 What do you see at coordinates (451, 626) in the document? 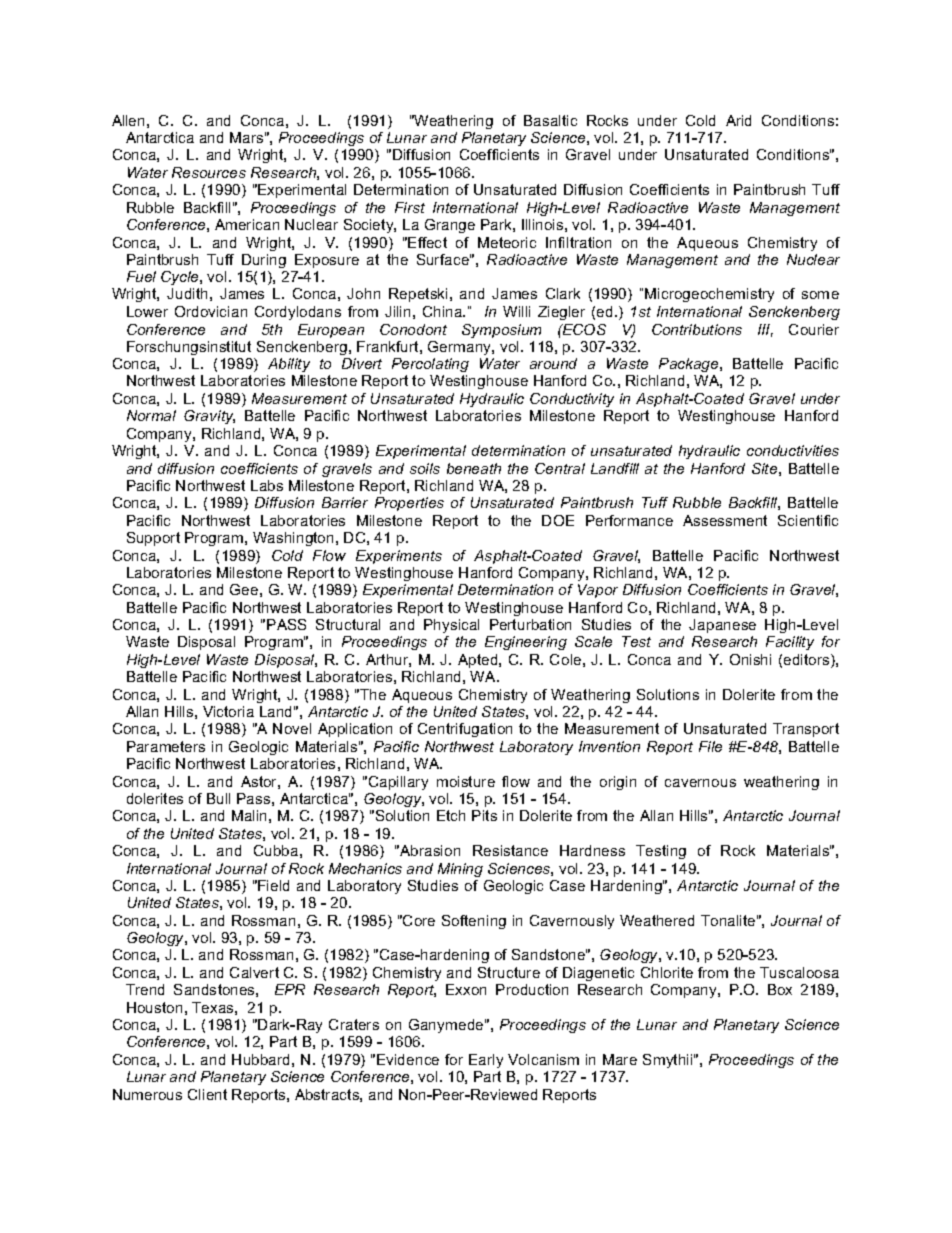
I see `Physical` at bounding box center [451, 626].
